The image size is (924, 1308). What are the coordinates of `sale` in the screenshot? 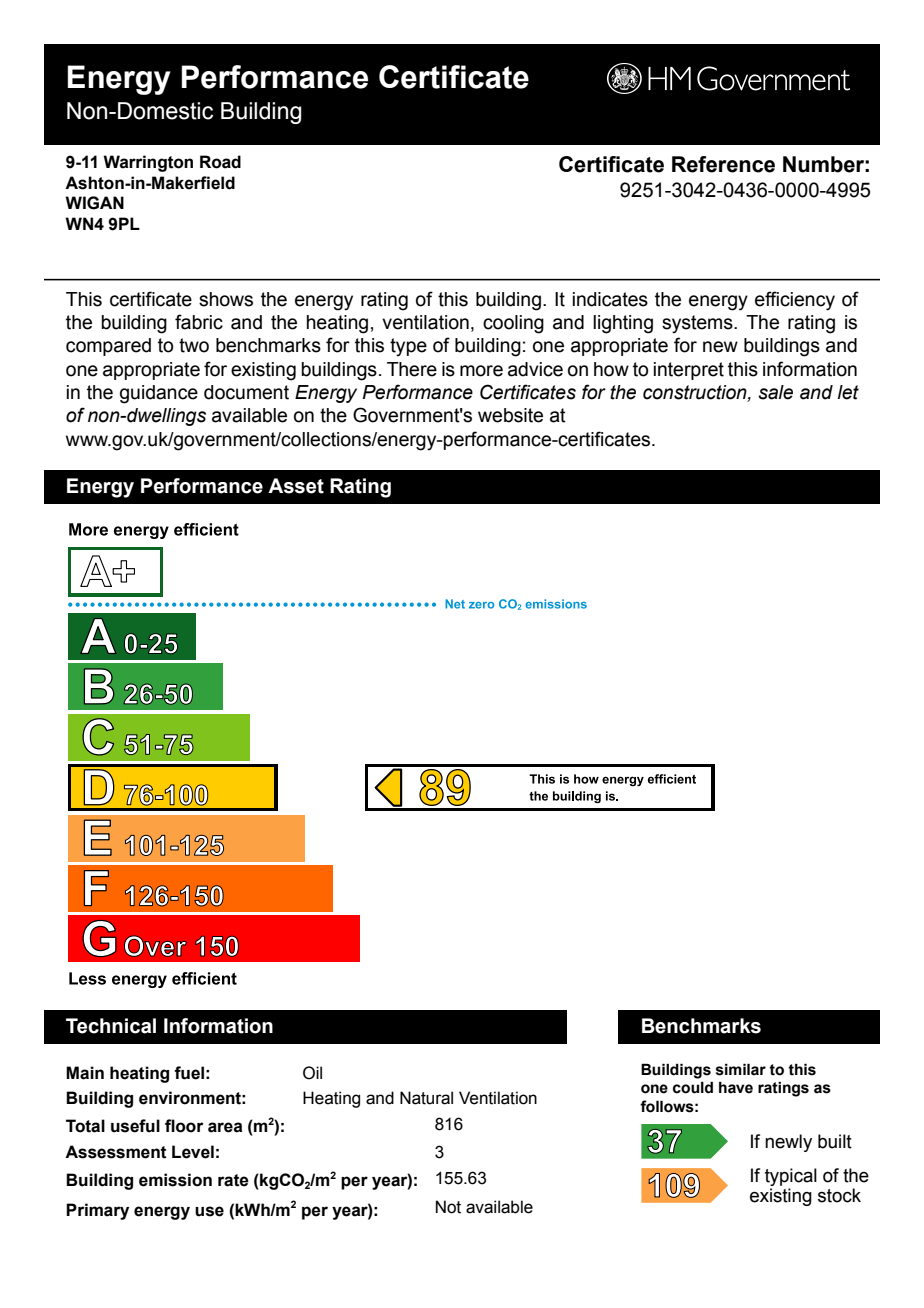 It's located at (775, 392).
